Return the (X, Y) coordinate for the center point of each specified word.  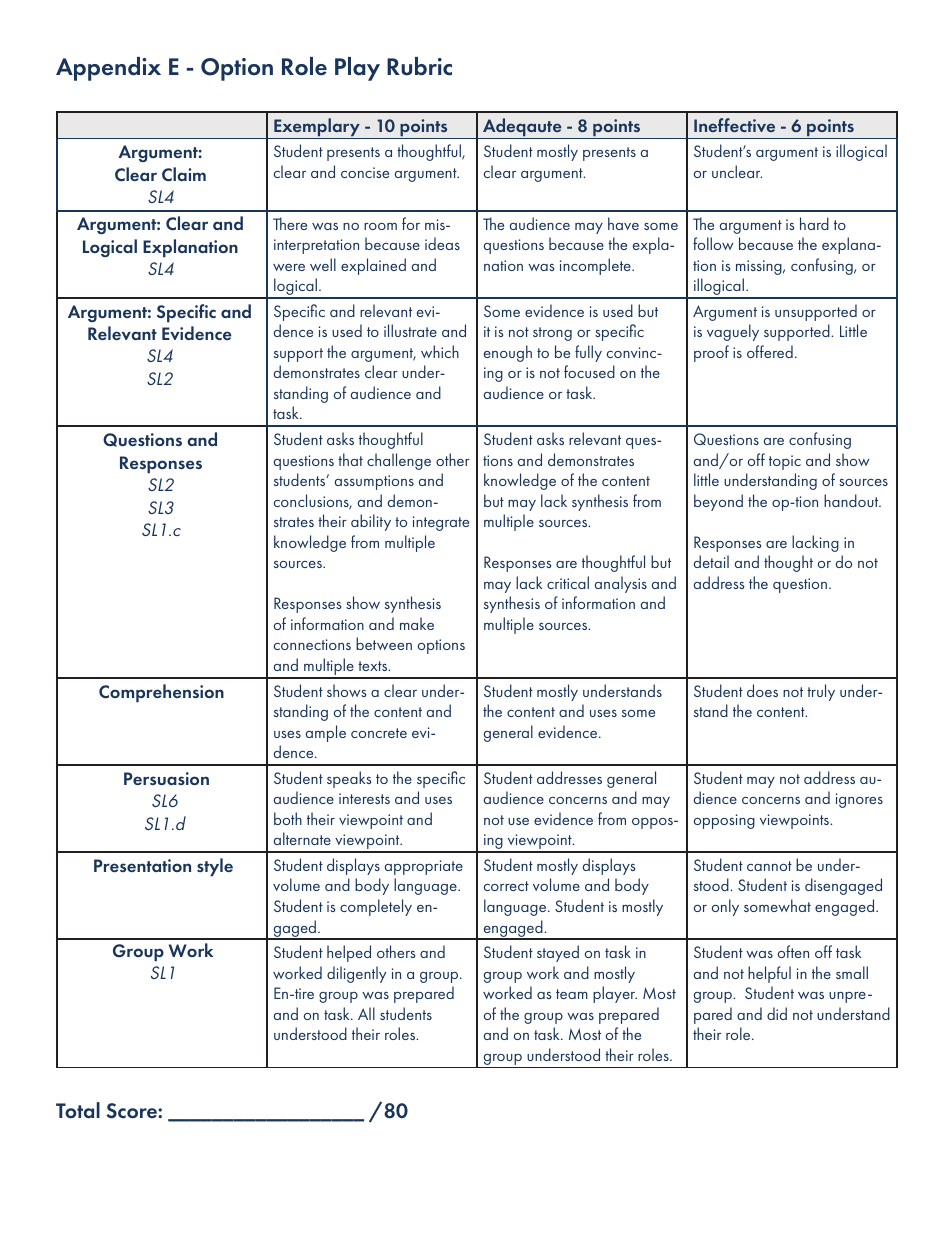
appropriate (424, 867)
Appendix (108, 69)
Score (132, 1111)
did (777, 1013)
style (215, 867)
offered (770, 351)
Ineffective (734, 125)
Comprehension (161, 693)
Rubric (419, 66)
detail (711, 561)
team (572, 994)
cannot (769, 866)
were (289, 267)
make (417, 623)
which (440, 351)
